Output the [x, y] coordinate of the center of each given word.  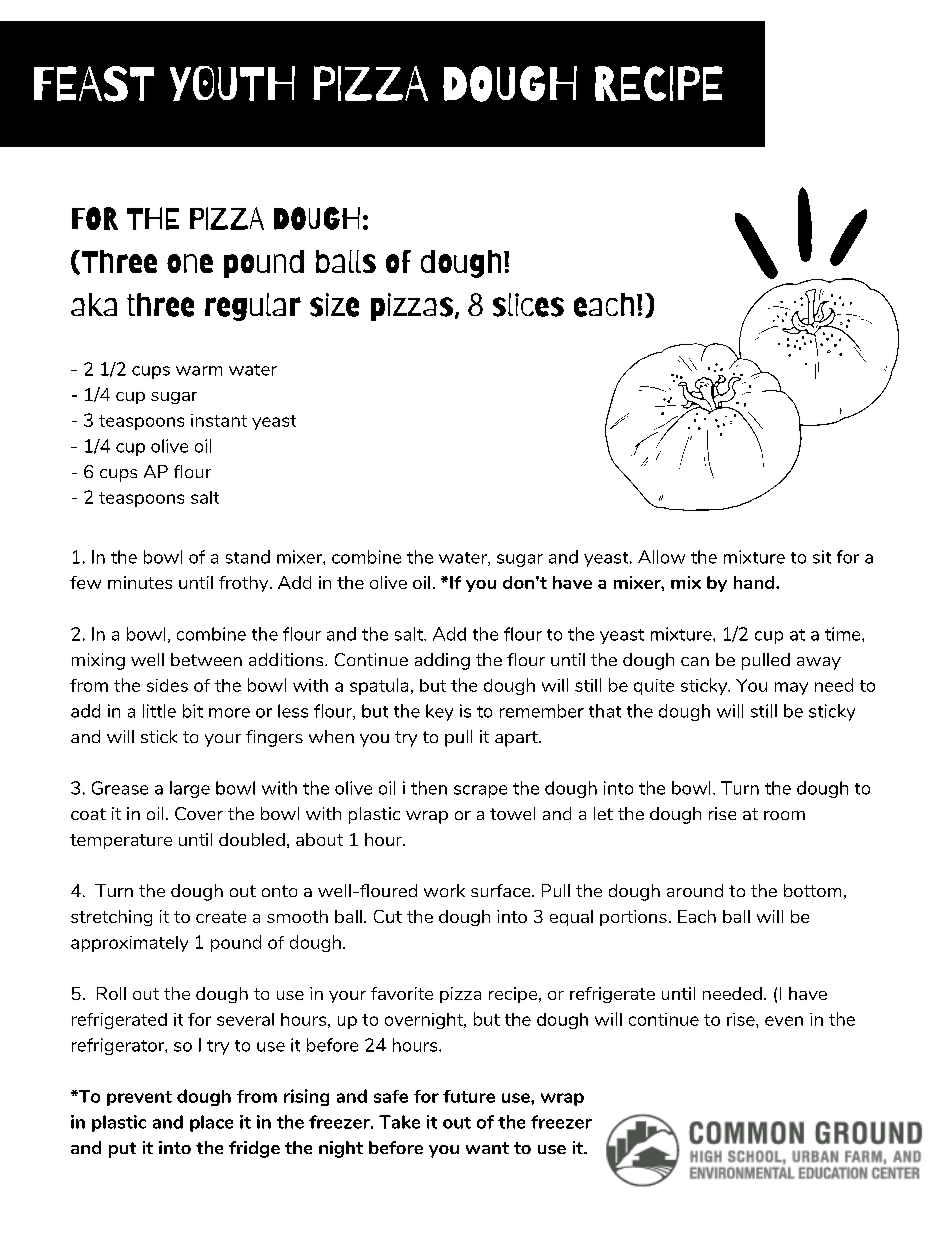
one [190, 263]
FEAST [94, 84]
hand [755, 582]
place [211, 1123]
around [695, 890]
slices [528, 305]
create [221, 917]
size [334, 305]
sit [822, 557]
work [444, 890]
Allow [661, 557]
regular [253, 307]
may [791, 688]
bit [193, 711]
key [439, 712]
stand [248, 557]
